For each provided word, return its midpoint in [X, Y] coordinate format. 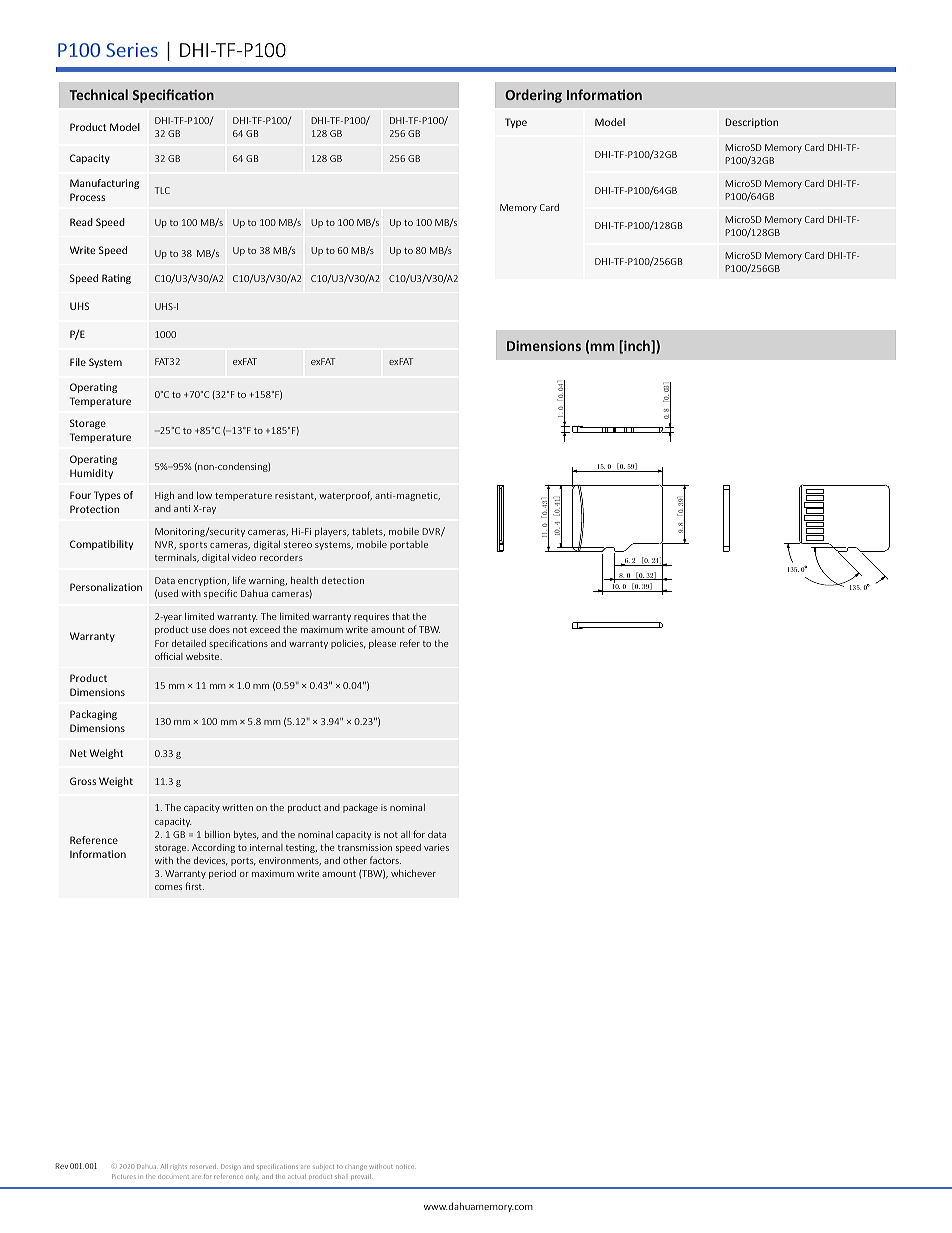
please [382, 644]
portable [409, 545]
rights [180, 1167]
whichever [413, 873]
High [164, 496]
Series [132, 50]
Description [751, 123]
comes [168, 887]
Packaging [93, 715]
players [332, 532]
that [401, 616]
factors [385, 860]
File [78, 362]
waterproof [345, 496]
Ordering [533, 96]
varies [436, 847]
